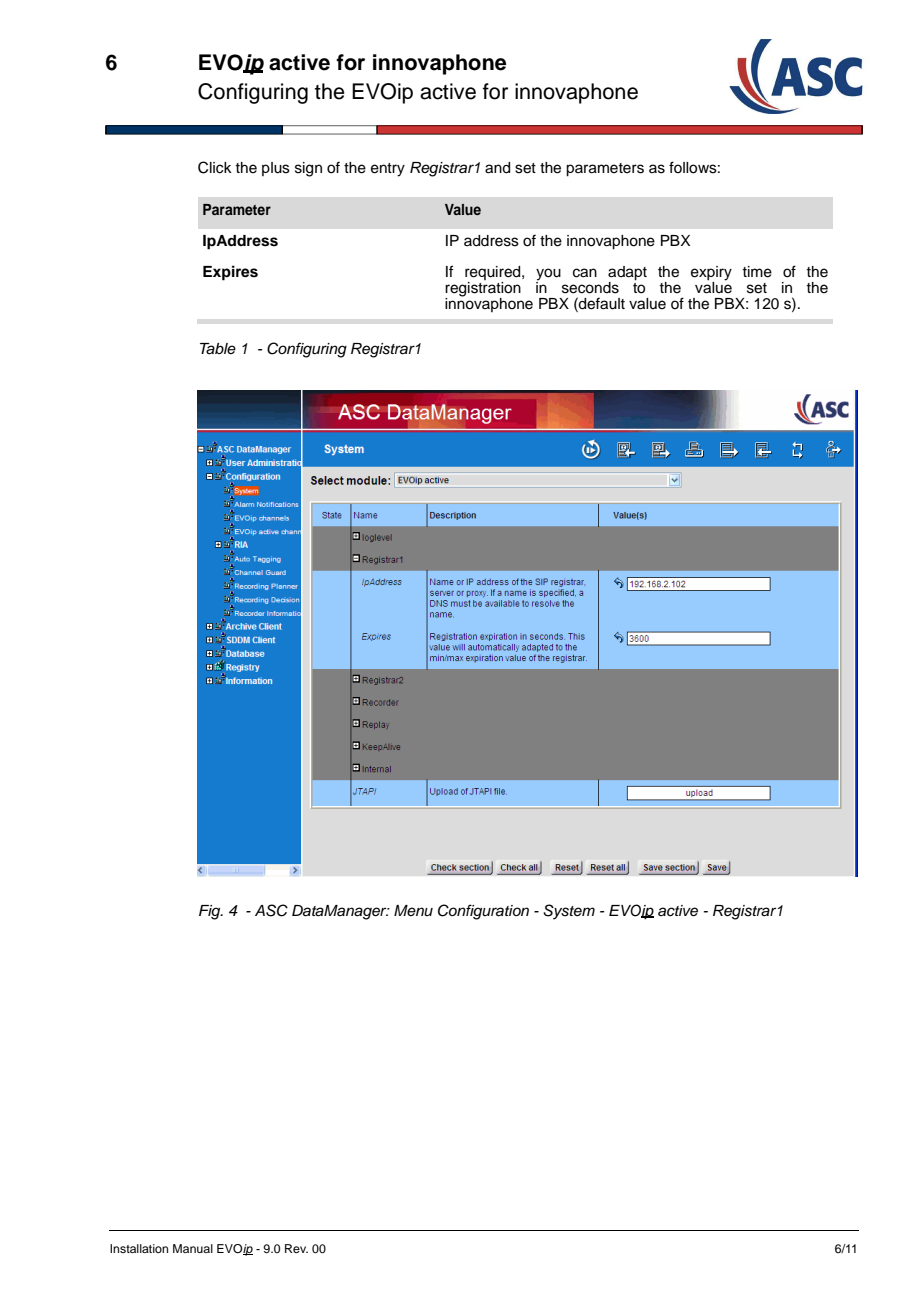  Describe the element at coordinates (497, 168) in the image. I see `and` at that location.
